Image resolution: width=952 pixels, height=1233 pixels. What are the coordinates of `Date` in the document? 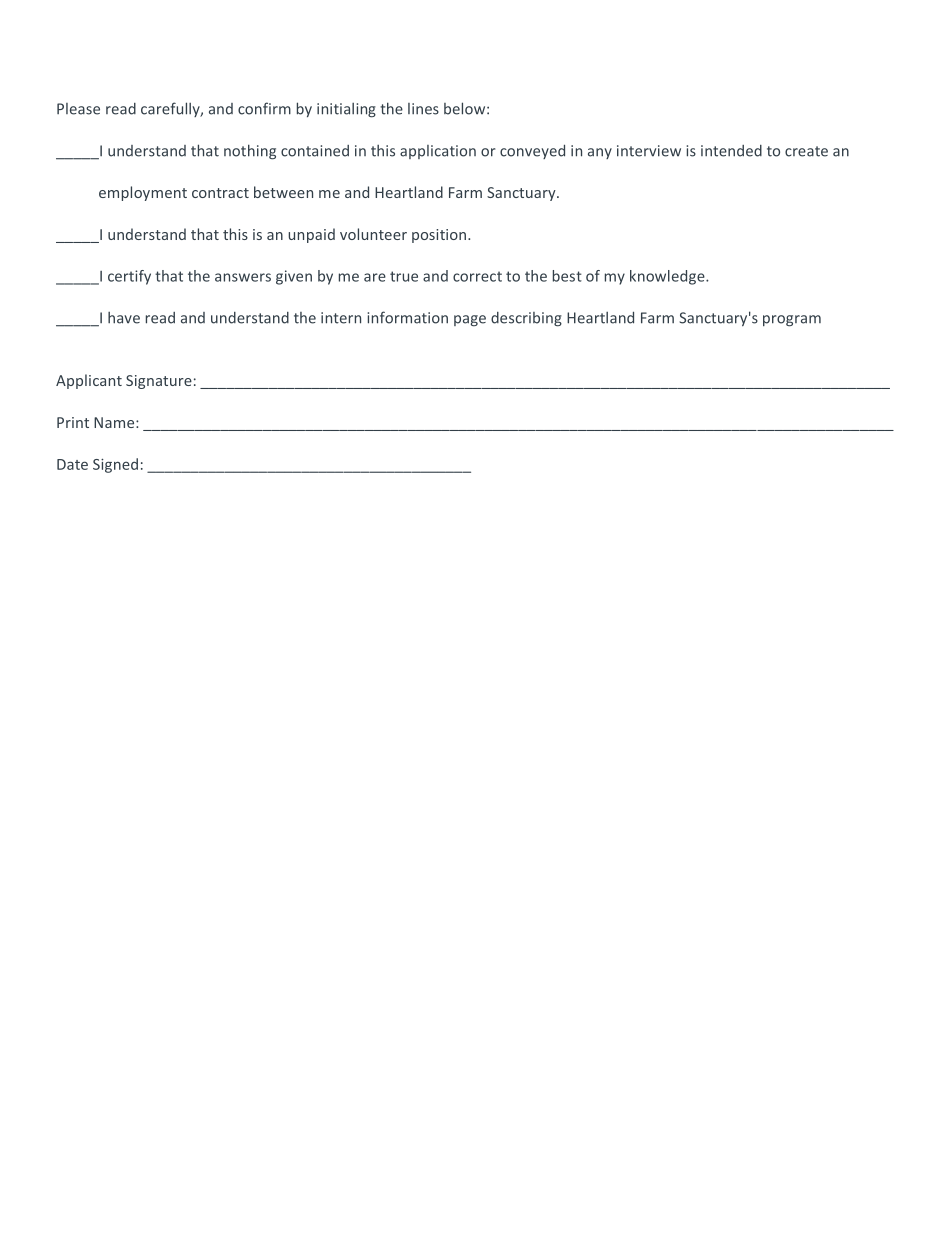 It's located at (72, 464).
